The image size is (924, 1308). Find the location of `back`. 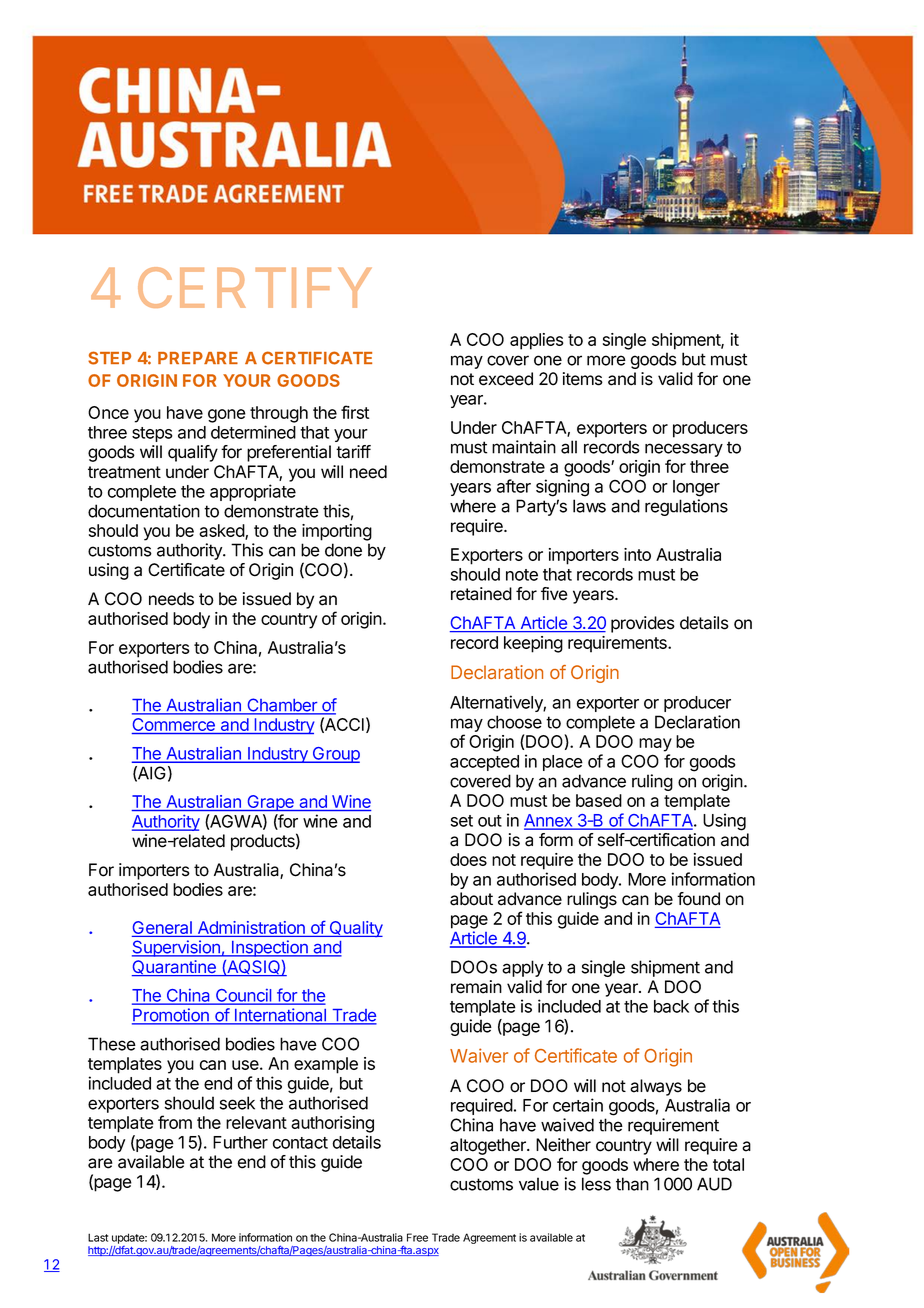

back is located at coordinates (671, 1006).
